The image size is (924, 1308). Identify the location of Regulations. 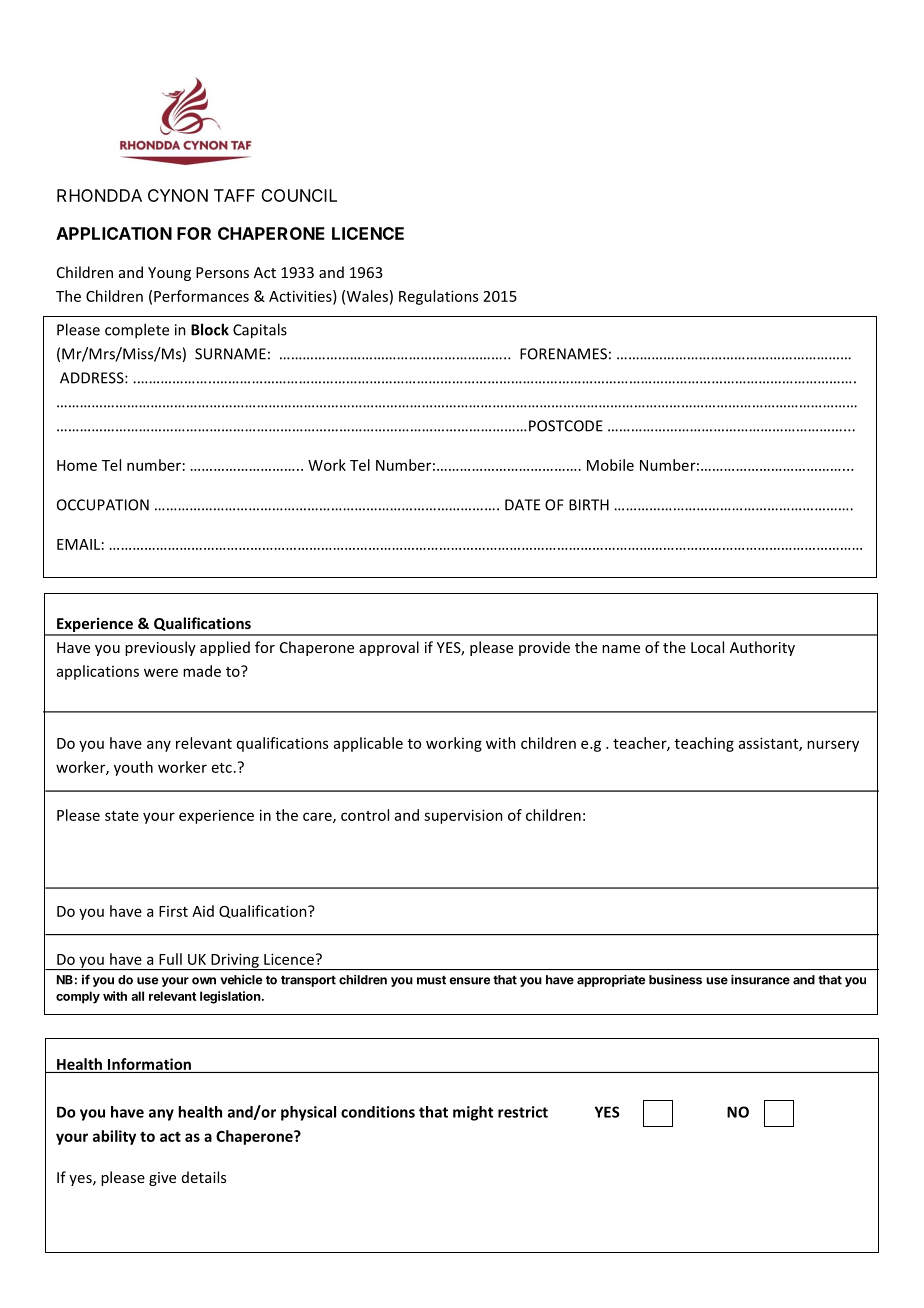
(438, 297).
